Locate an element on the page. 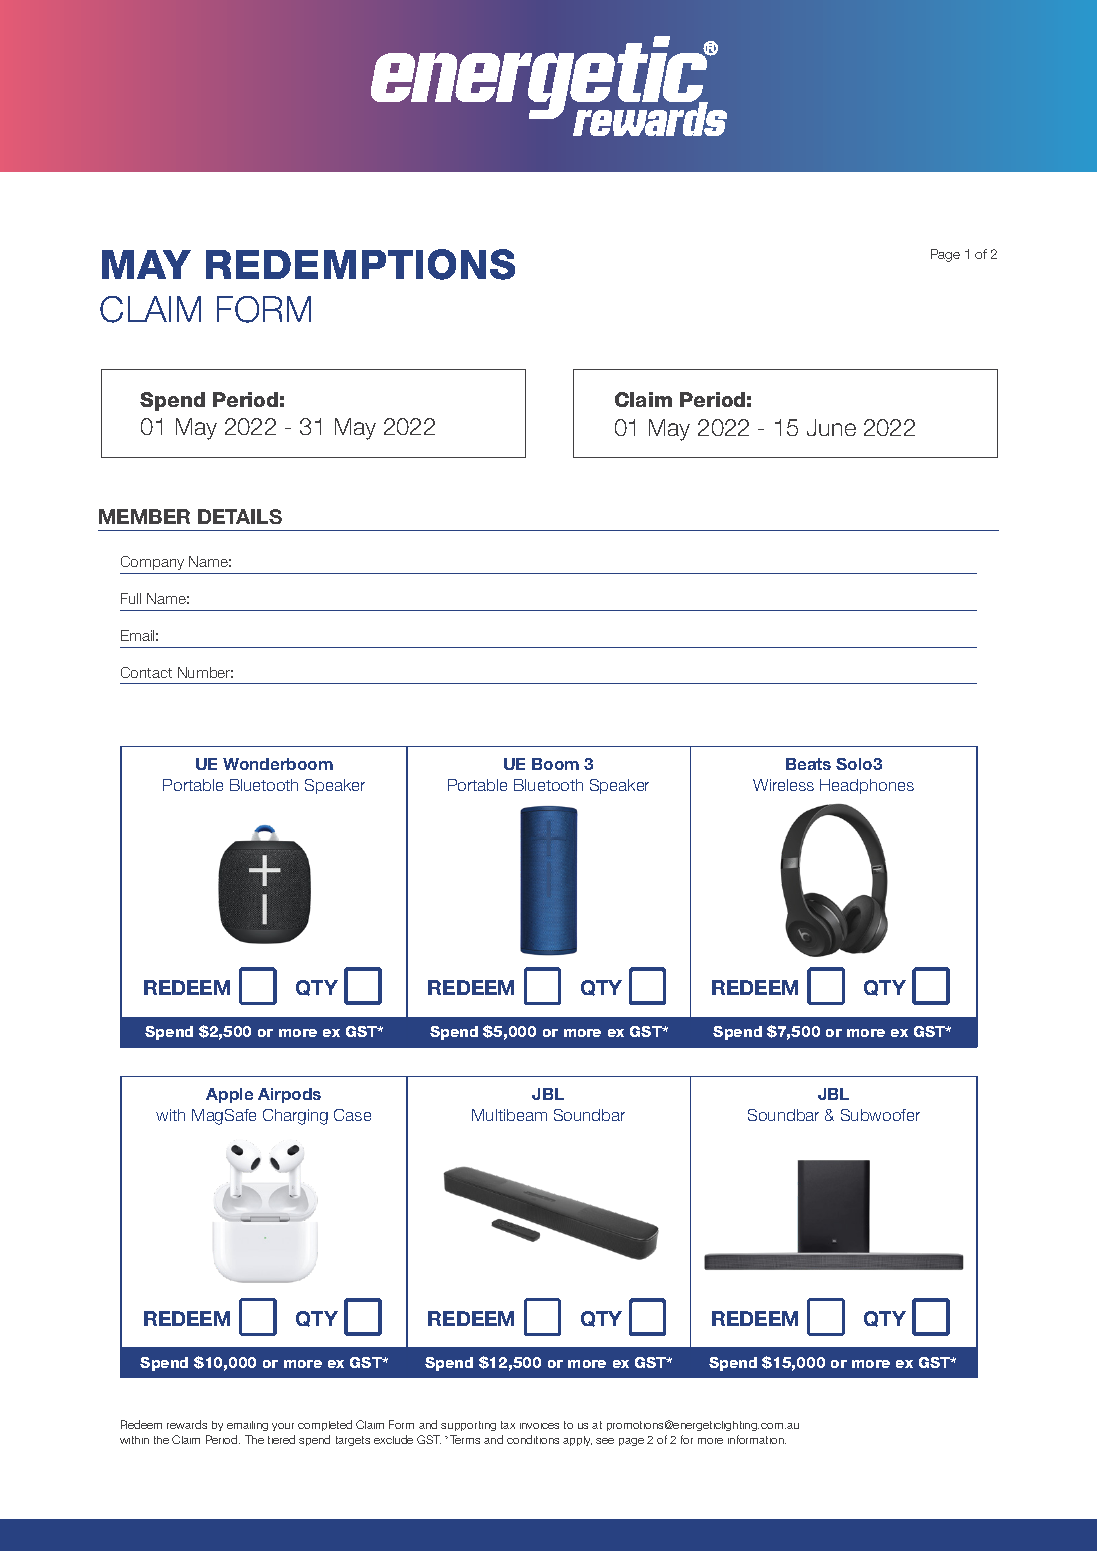 The image size is (1097, 1551). REDEMPTIONS is located at coordinates (360, 264).
